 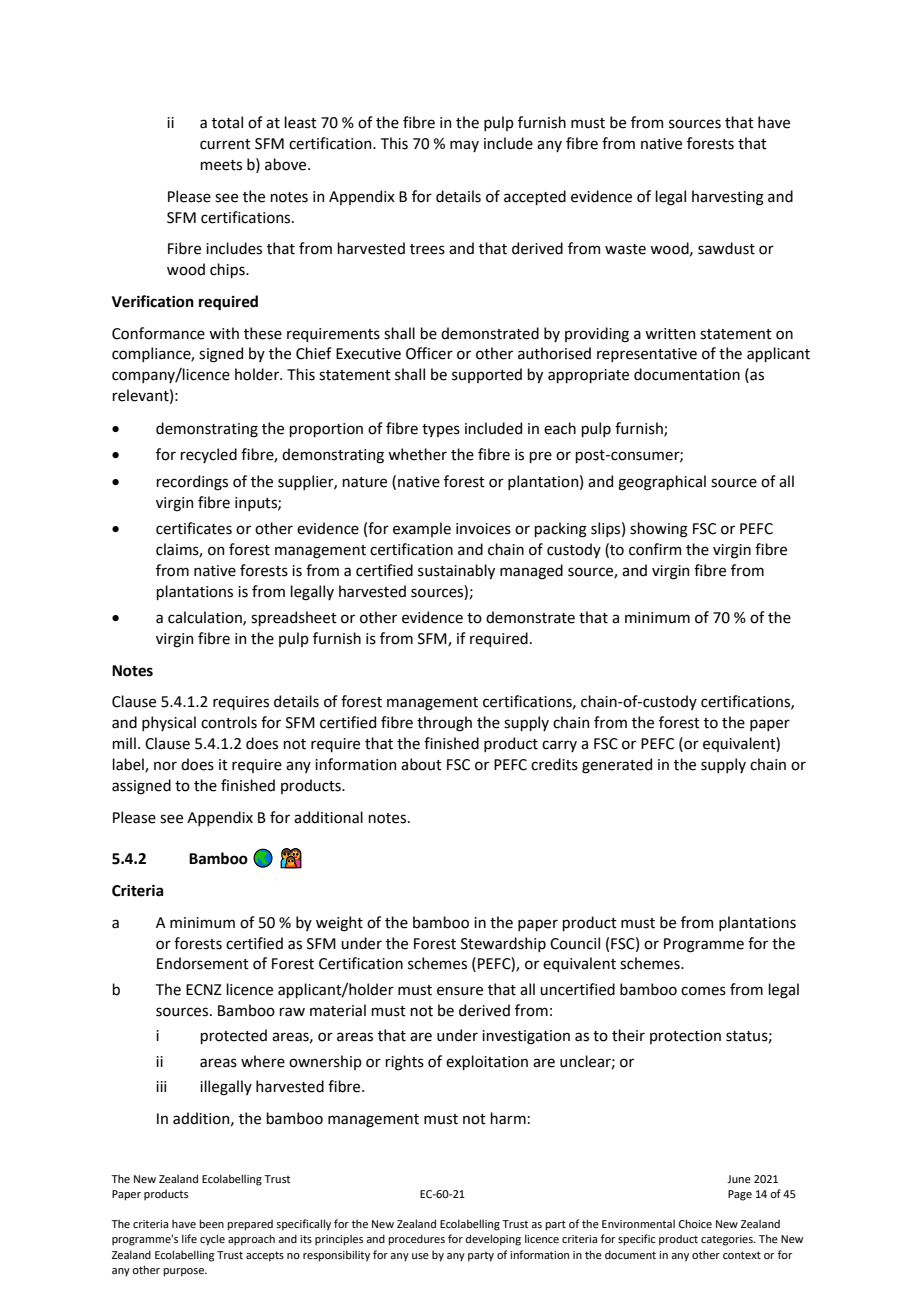 What do you see at coordinates (728, 198) in the screenshot?
I see `harvesting` at bounding box center [728, 198].
